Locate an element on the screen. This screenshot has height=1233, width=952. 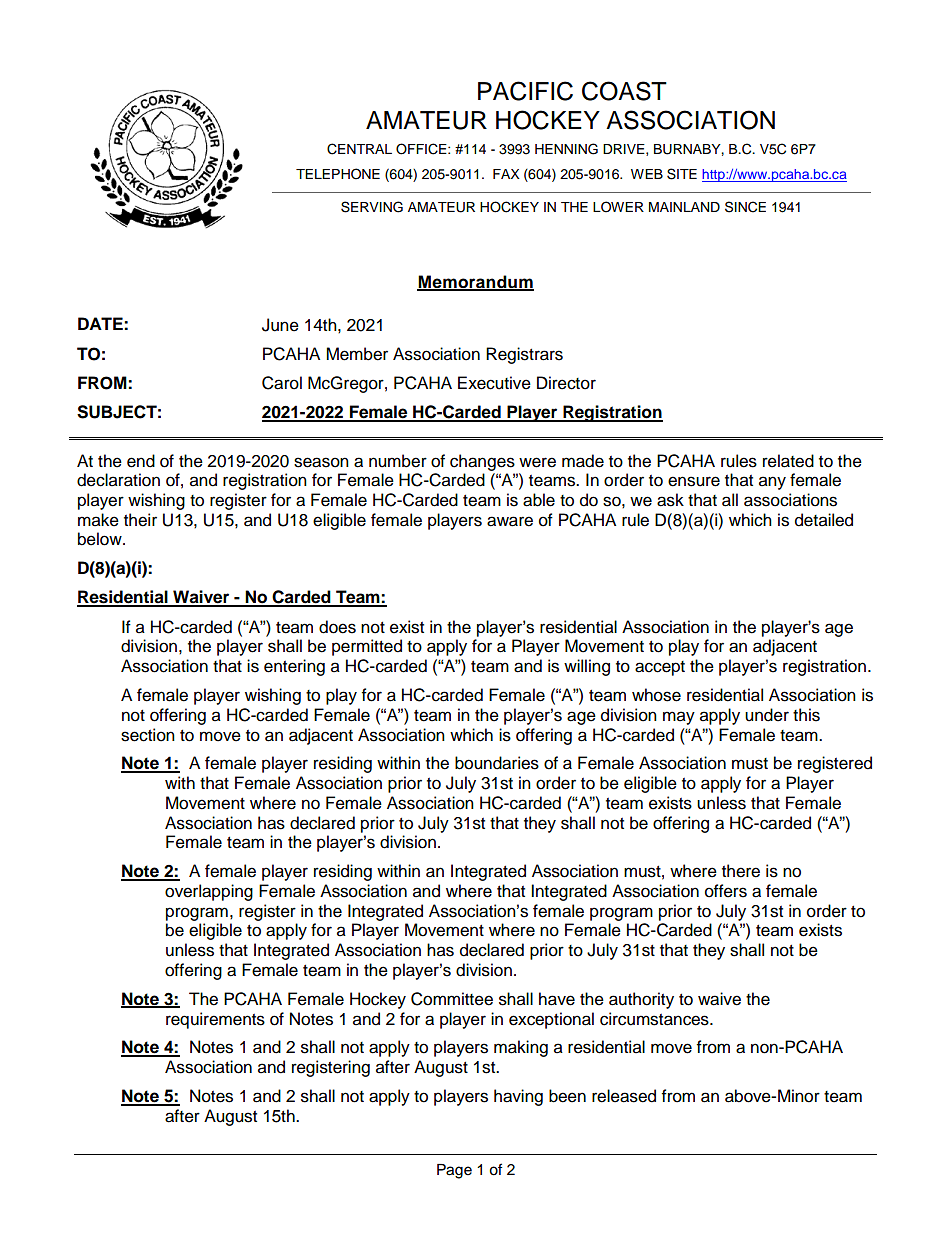
changes is located at coordinates (482, 462).
